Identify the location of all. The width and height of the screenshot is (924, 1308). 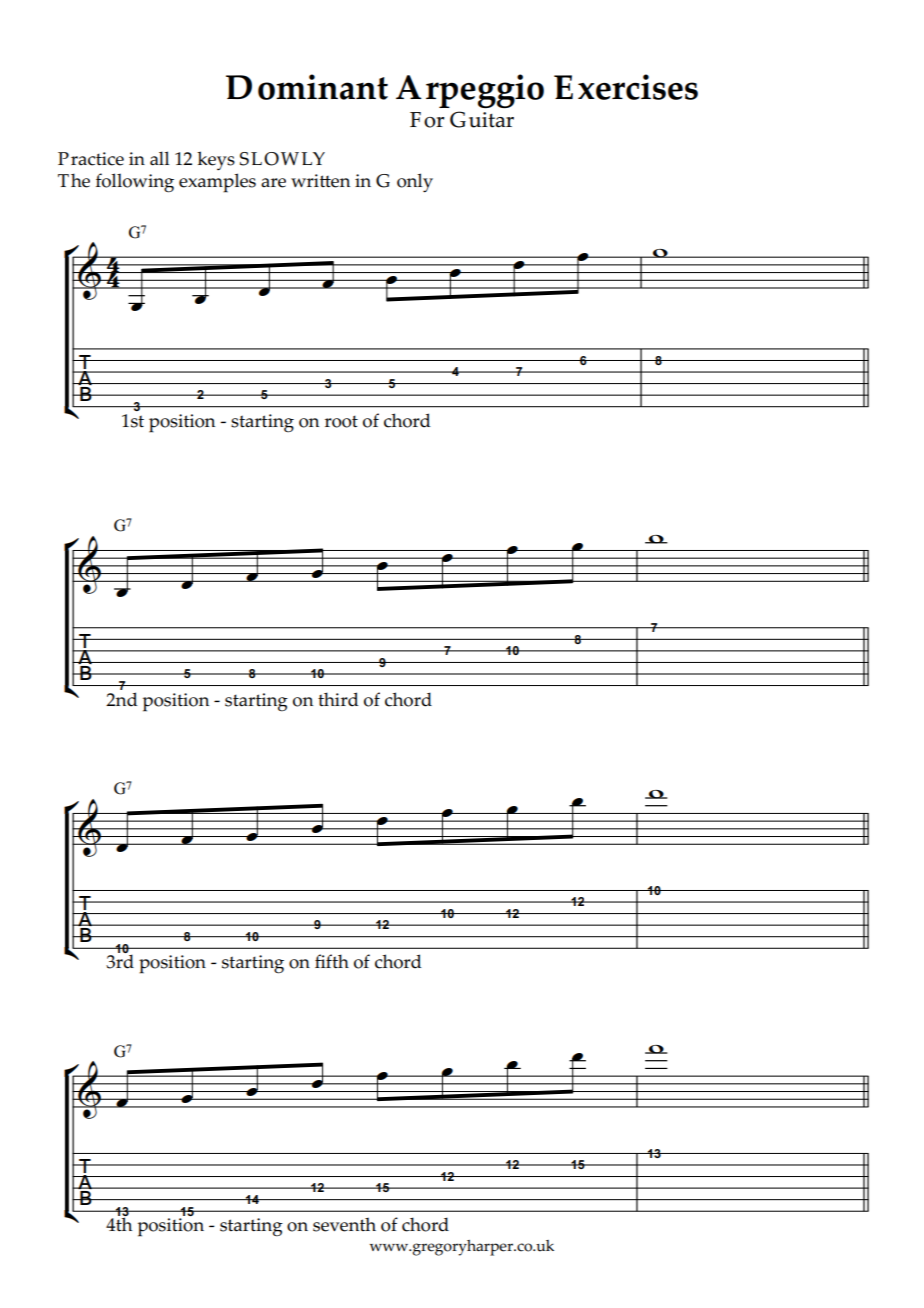
(159, 158).
